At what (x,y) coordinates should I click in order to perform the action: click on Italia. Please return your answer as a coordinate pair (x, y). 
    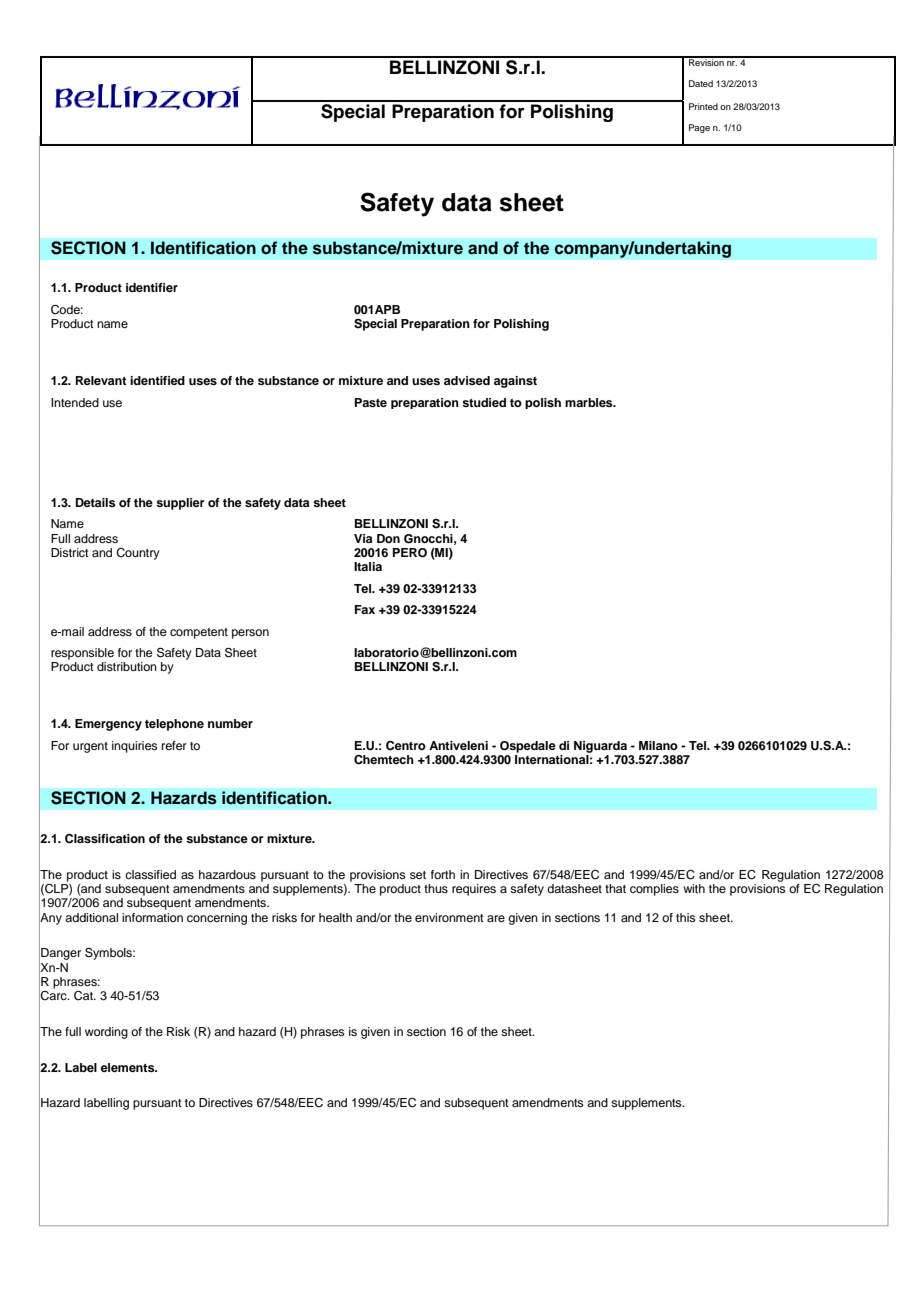
    Looking at the image, I should click on (368, 566).
